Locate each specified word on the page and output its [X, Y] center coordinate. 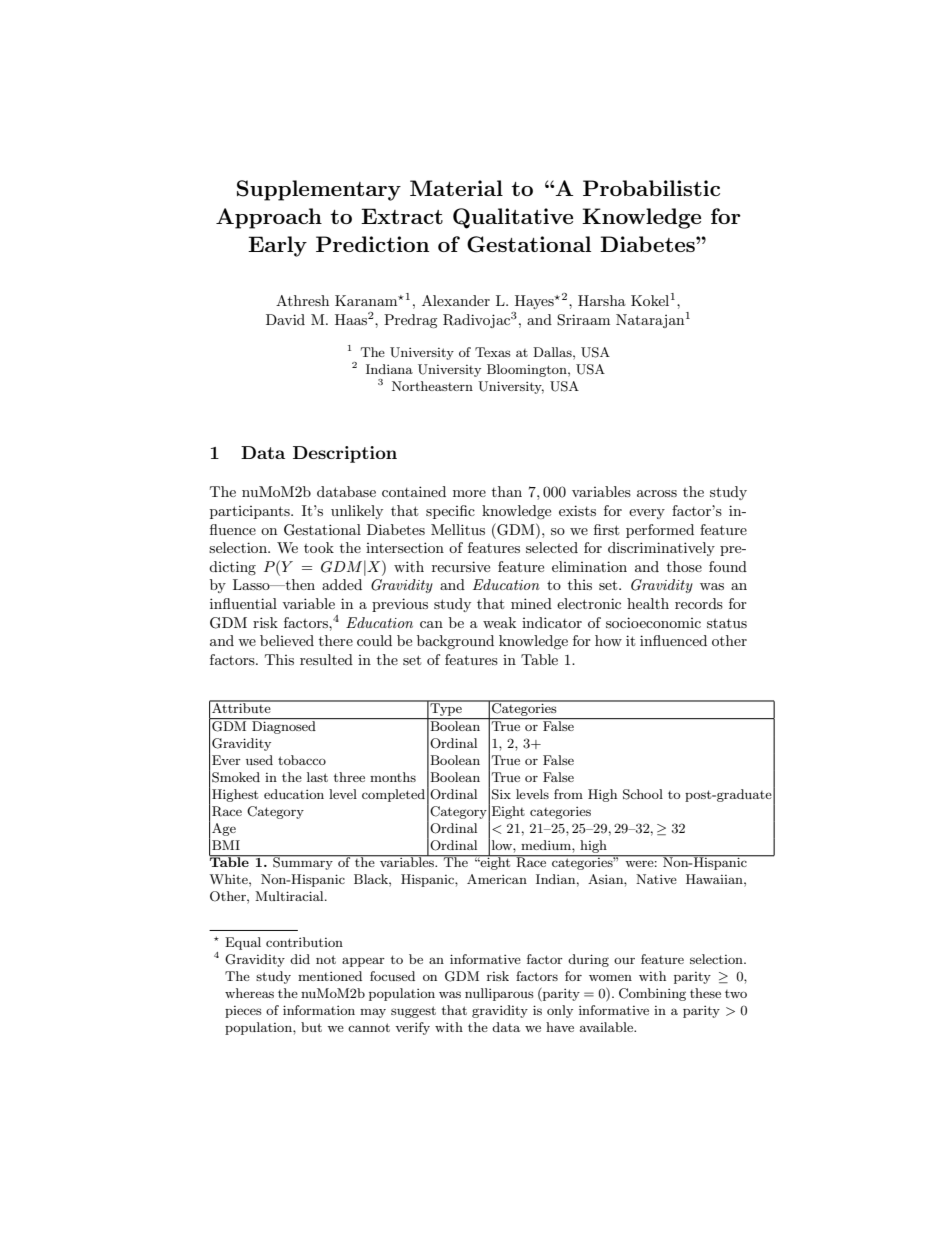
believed [287, 640]
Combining [652, 994]
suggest [413, 1012]
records [699, 603]
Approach [269, 218]
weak [499, 622]
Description [345, 454]
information [319, 1010]
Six [501, 794]
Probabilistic [651, 188]
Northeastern [432, 386]
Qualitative [513, 218]
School [643, 794]
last [317, 777]
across [657, 493]
